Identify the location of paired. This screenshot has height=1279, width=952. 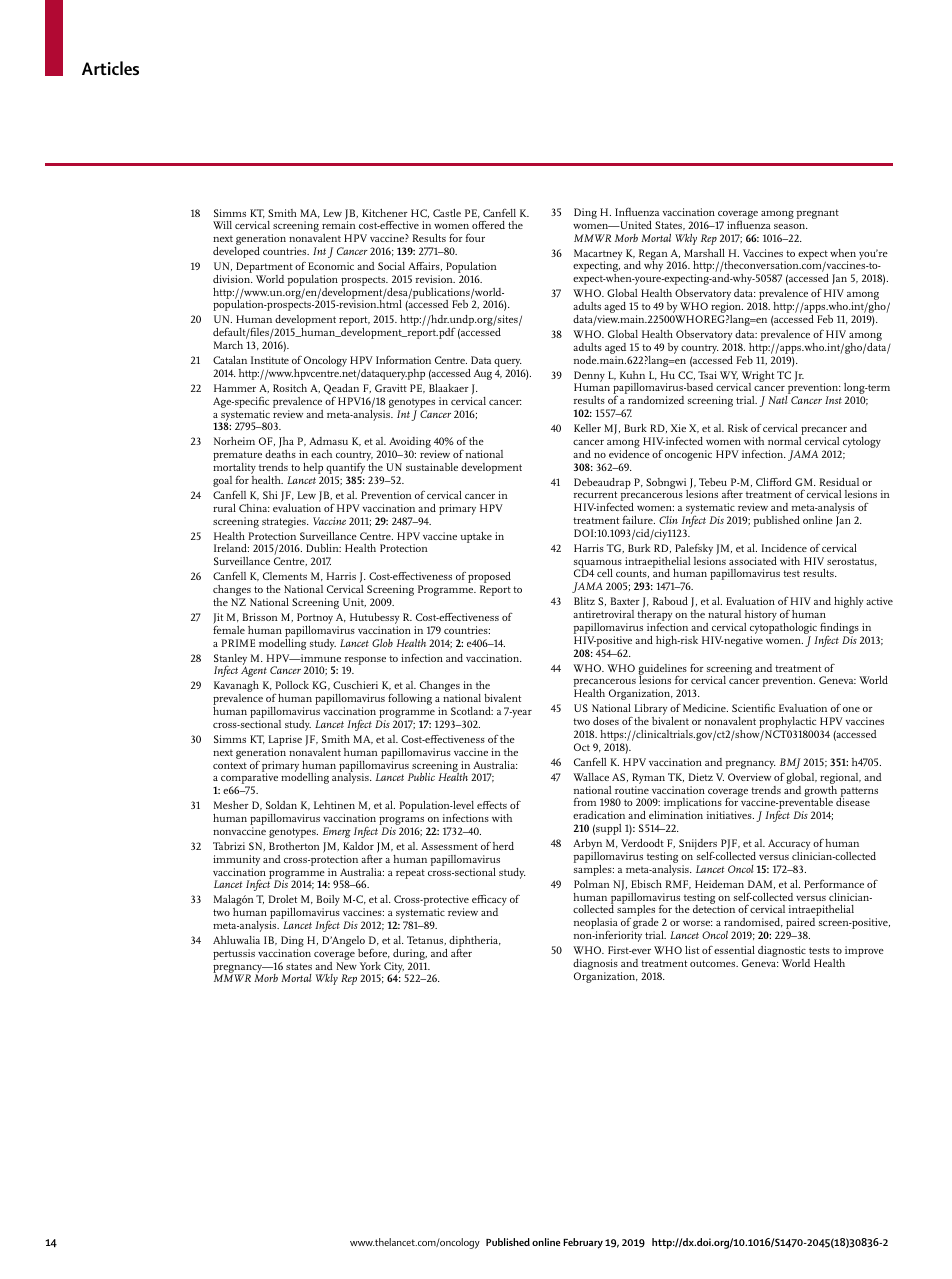
(800, 925).
